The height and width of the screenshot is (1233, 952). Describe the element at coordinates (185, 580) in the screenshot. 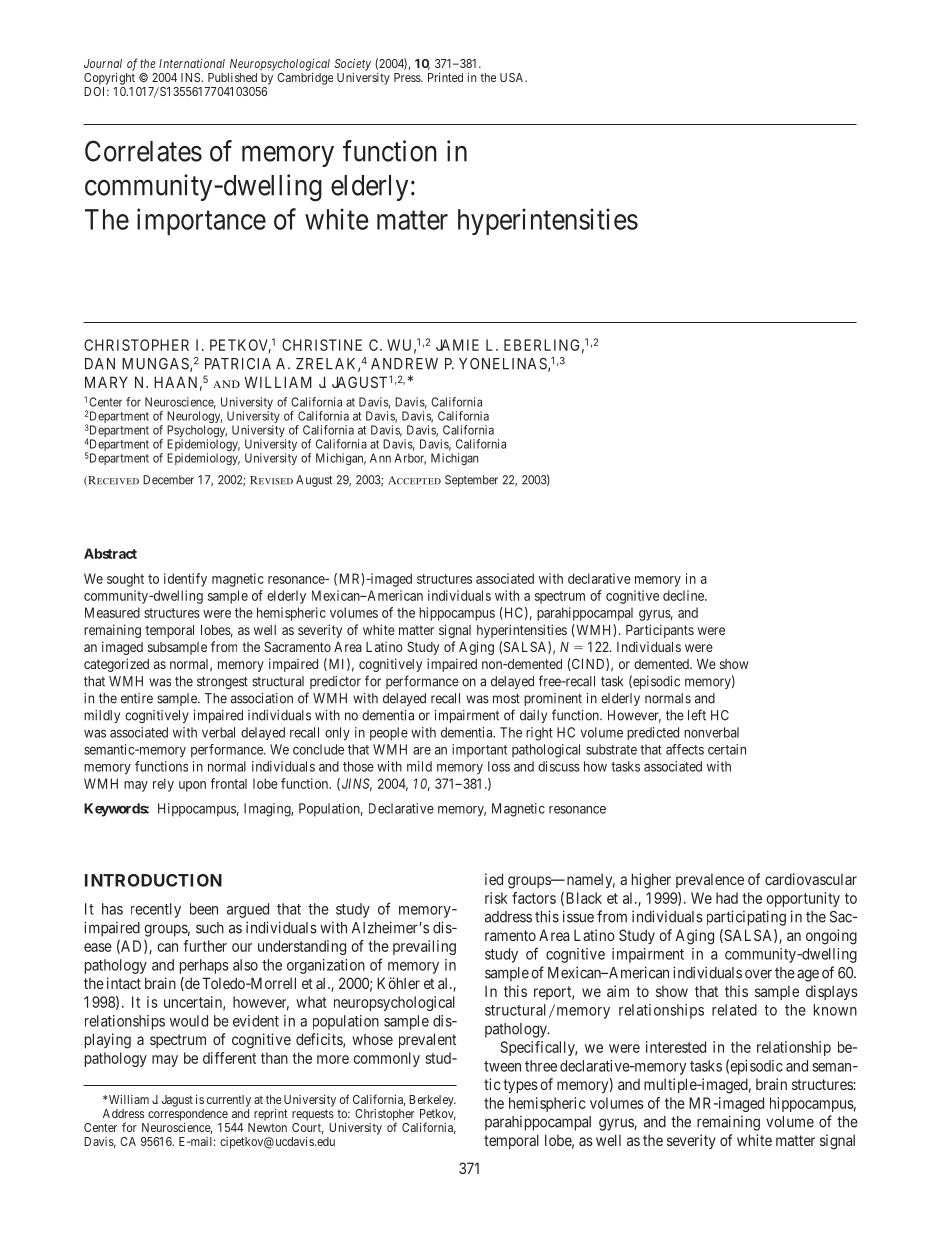

I see `identify` at that location.
